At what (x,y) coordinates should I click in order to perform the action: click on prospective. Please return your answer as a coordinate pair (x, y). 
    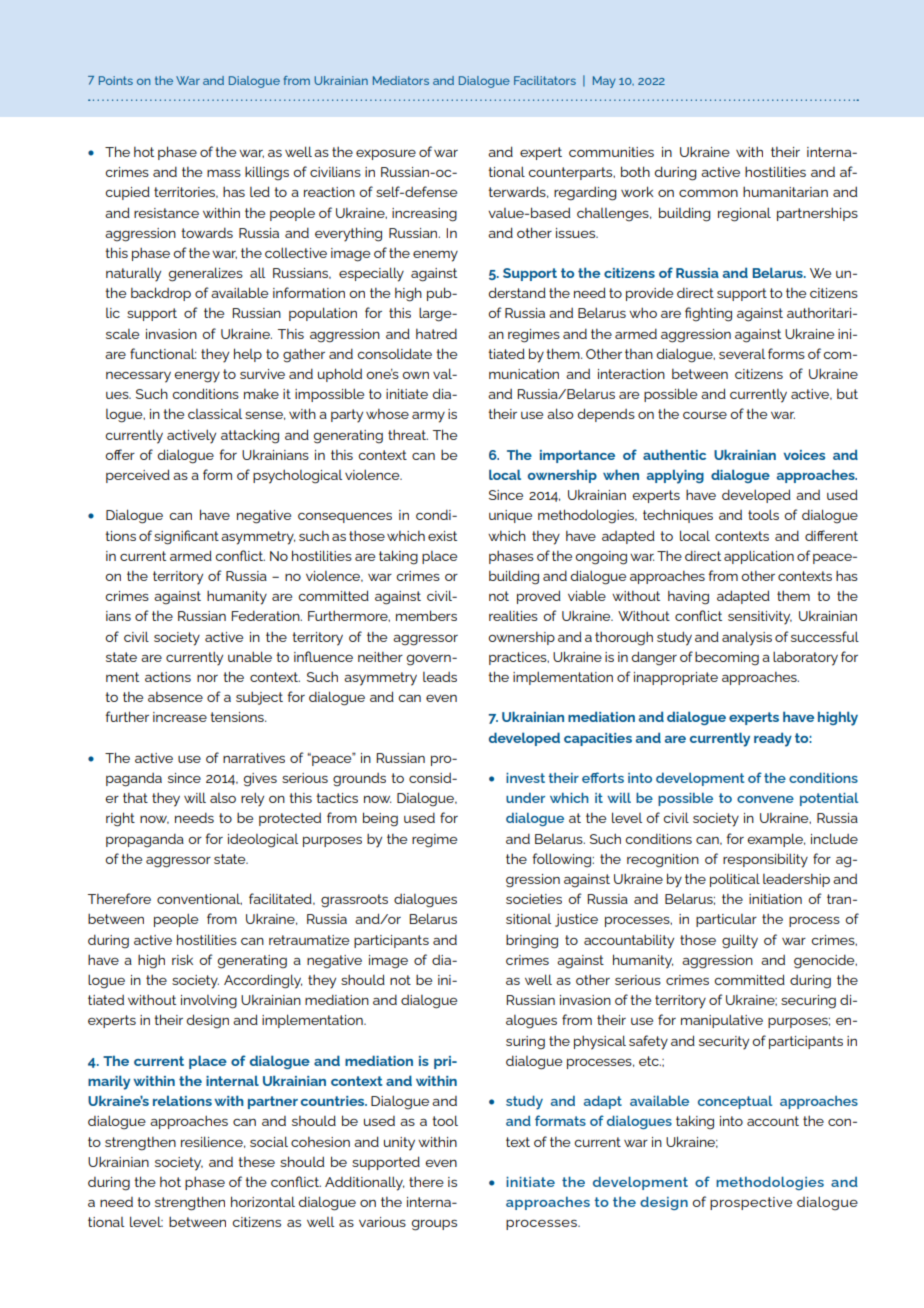
    Looking at the image, I should click on (751, 1203).
